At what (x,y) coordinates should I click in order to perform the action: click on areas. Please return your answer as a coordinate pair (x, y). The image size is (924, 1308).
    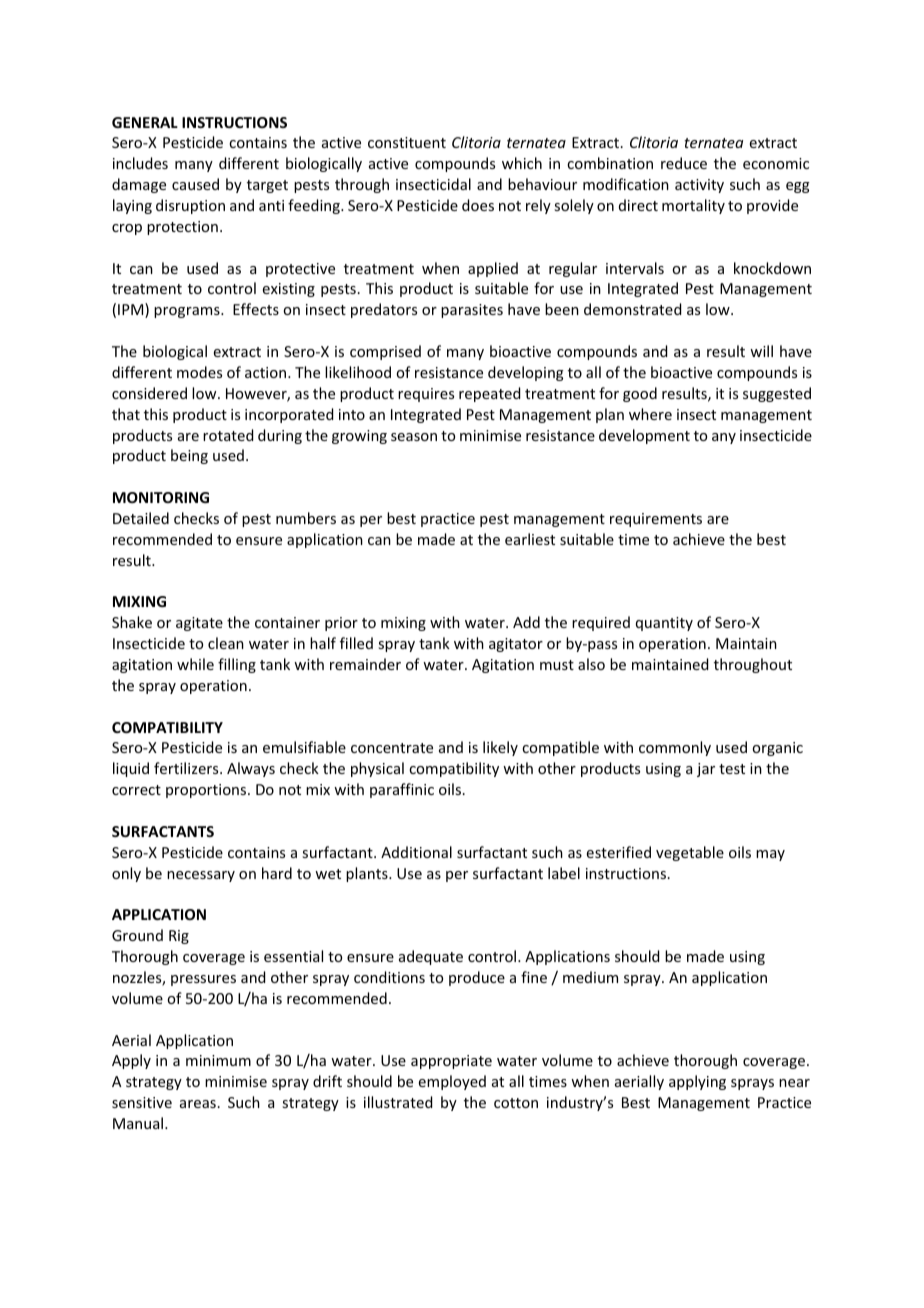
    Looking at the image, I should click on (198, 1104).
